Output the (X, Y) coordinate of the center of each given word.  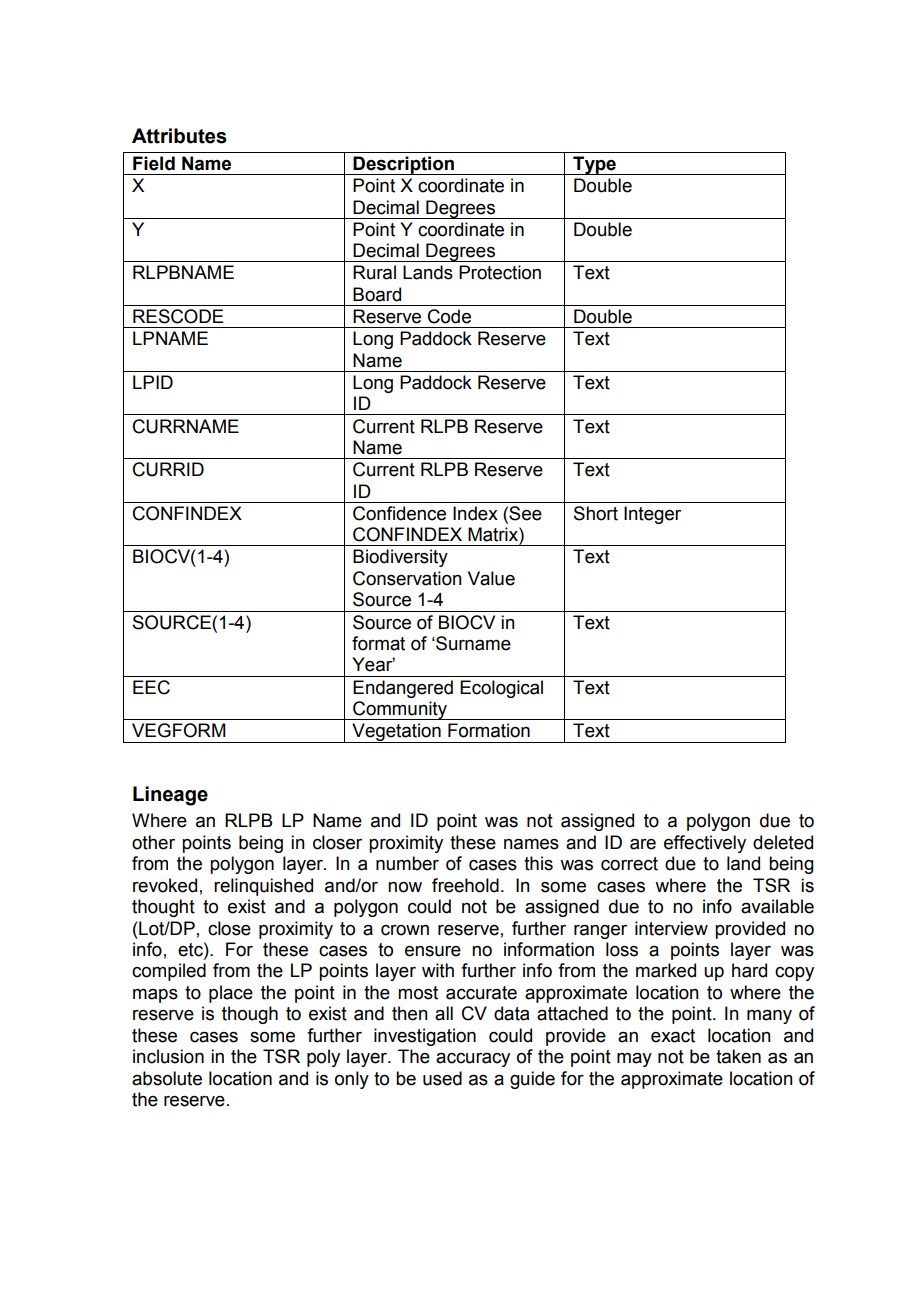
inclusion (168, 1056)
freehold (465, 885)
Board (377, 294)
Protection (500, 272)
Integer (652, 515)
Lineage (170, 796)
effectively (705, 844)
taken (738, 1056)
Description (404, 165)
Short (596, 513)
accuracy (473, 1059)
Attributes (179, 136)
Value (491, 578)
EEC (151, 687)
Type (594, 165)
